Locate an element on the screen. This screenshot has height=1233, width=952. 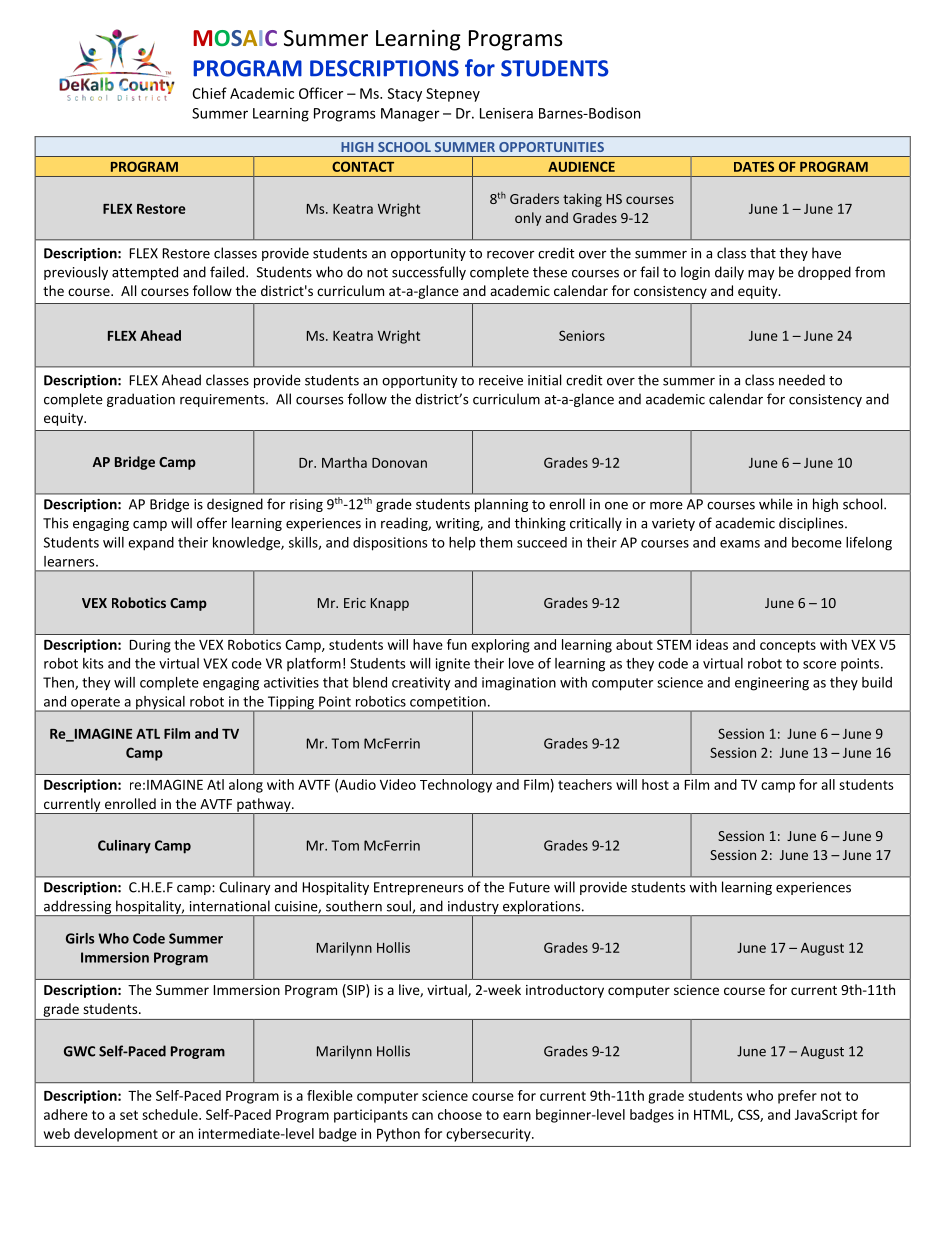
Stepney is located at coordinates (453, 95).
